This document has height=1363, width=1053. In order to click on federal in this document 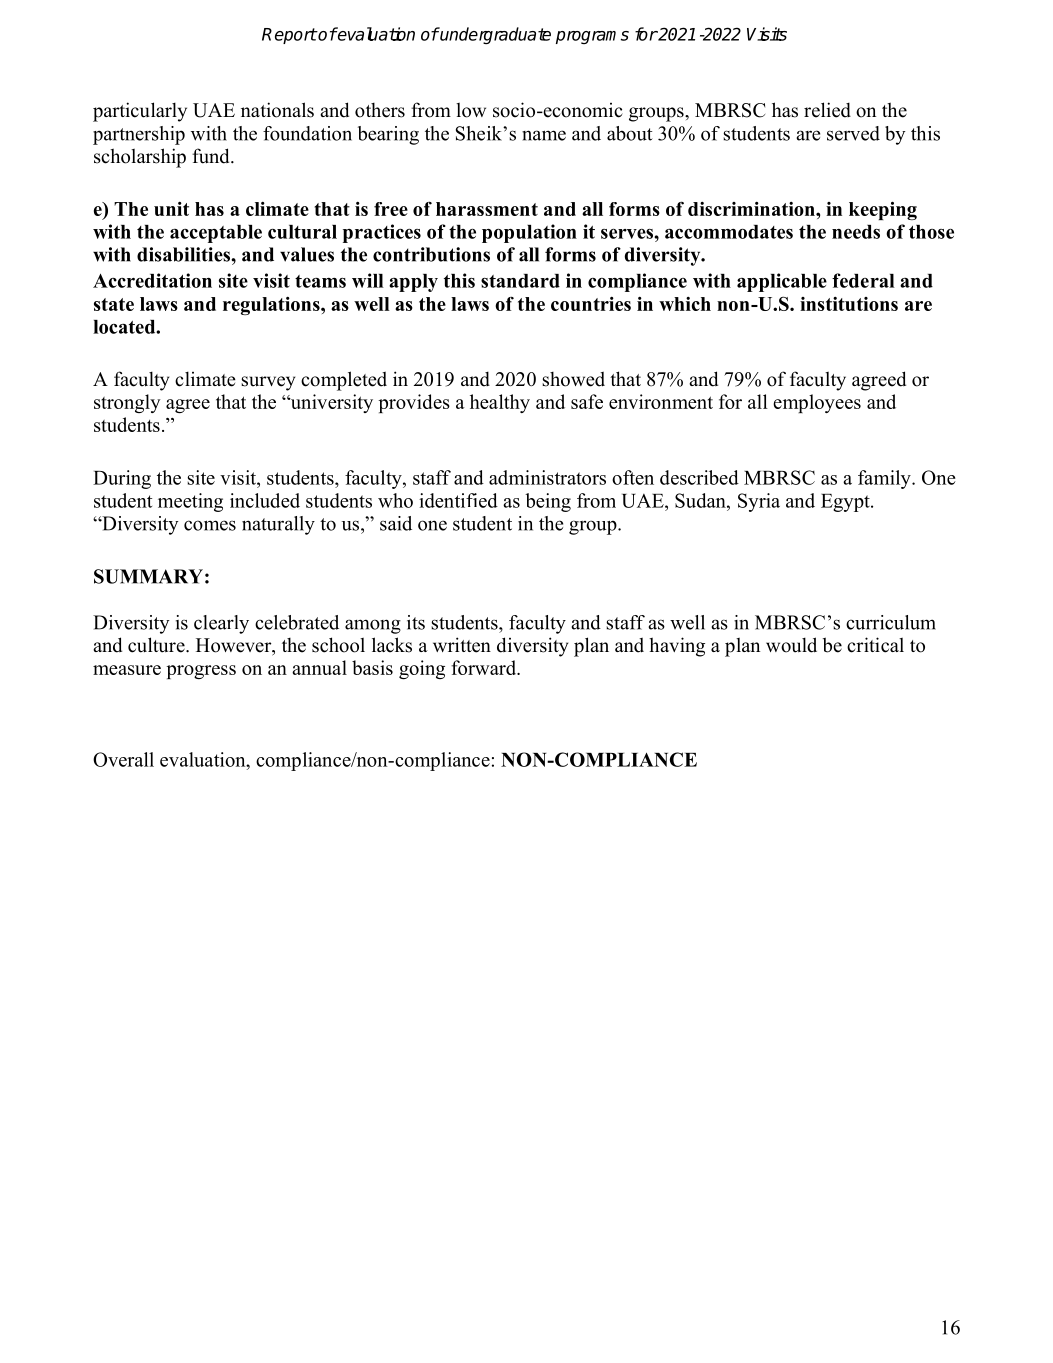, I will do `click(863, 280)`.
